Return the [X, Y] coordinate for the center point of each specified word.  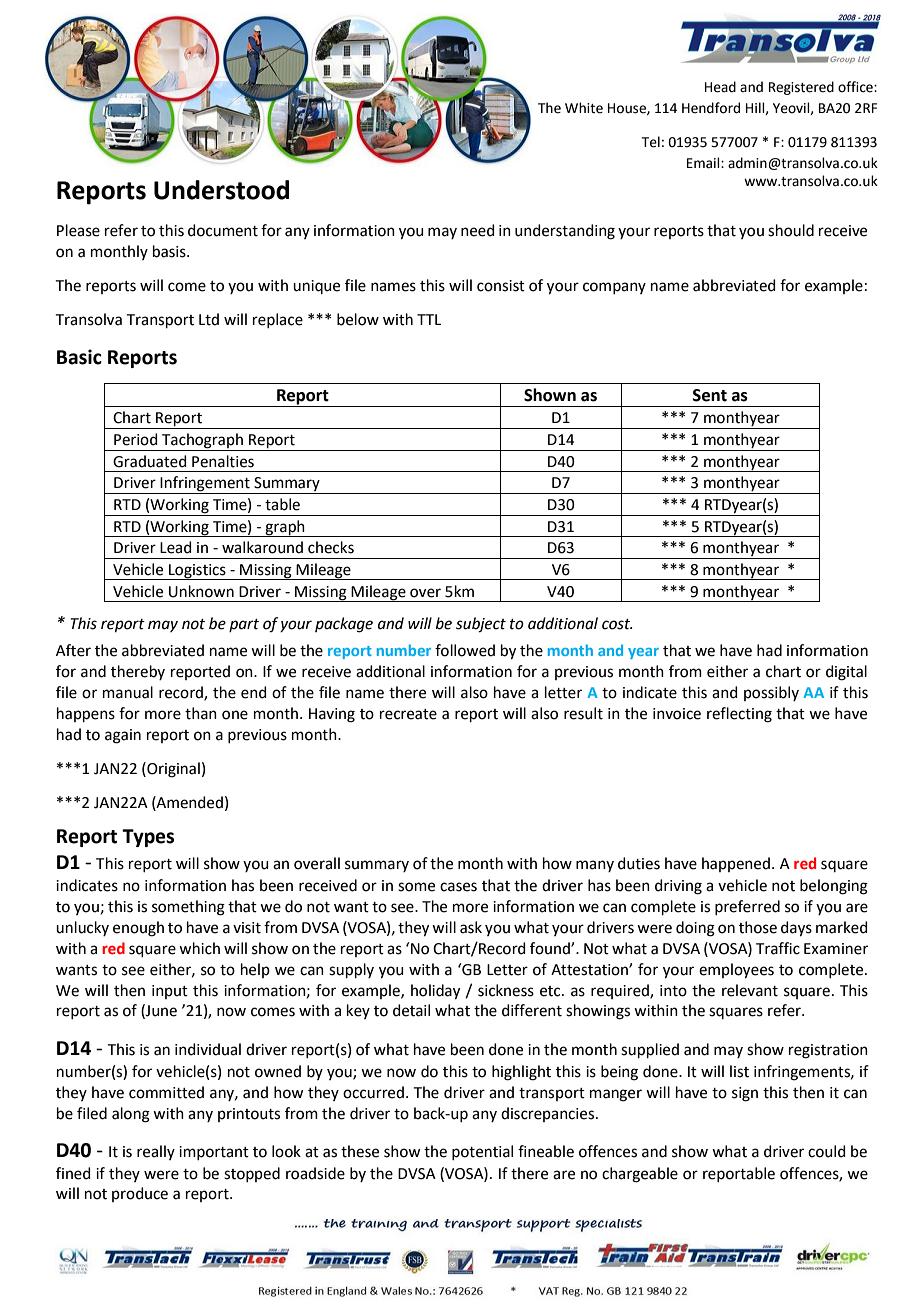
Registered [801, 88]
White [584, 108]
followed [465, 650]
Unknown [201, 591]
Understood [221, 190]
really [156, 1152]
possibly [771, 693]
